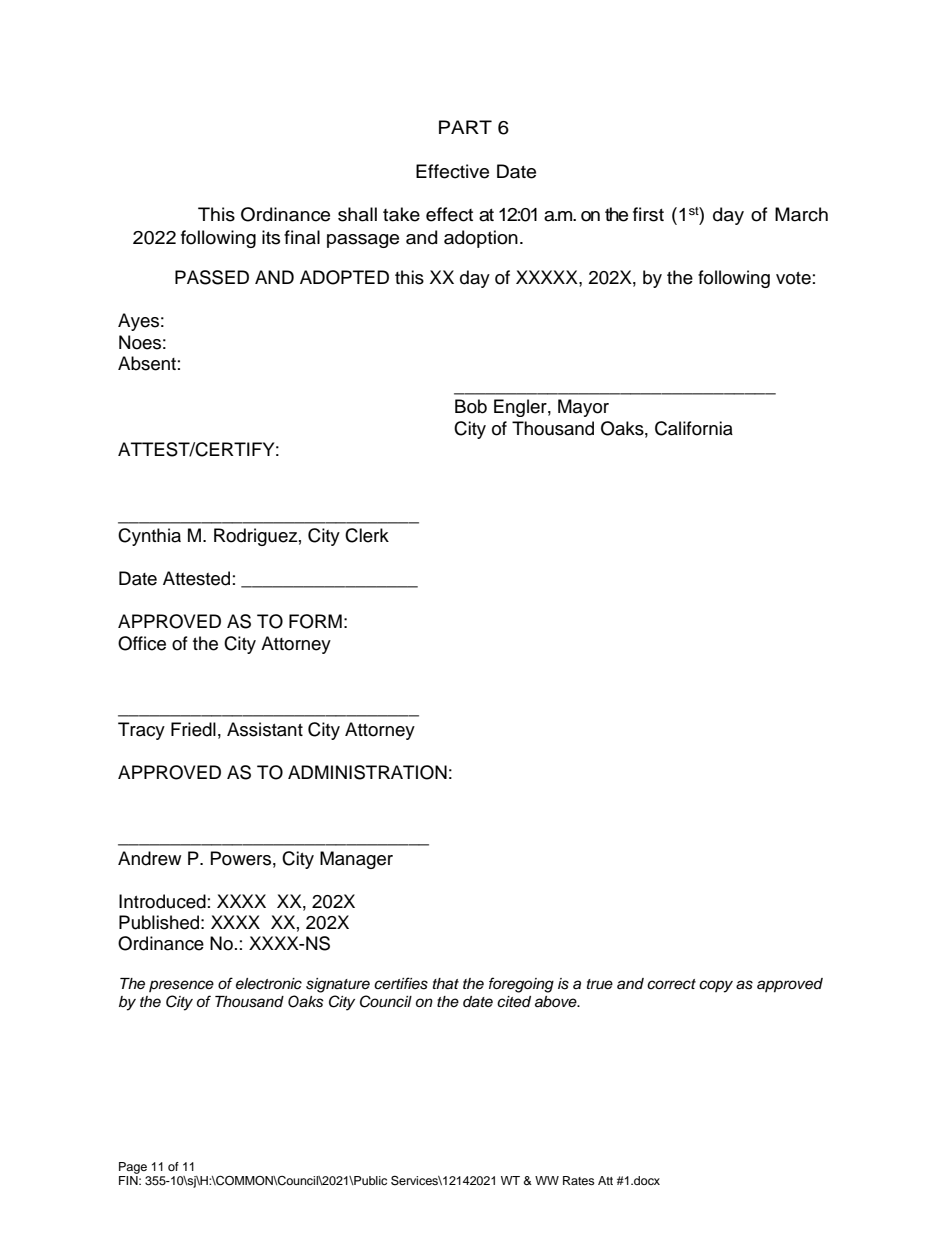  I want to click on ADMINISTRATION, so click(367, 772).
